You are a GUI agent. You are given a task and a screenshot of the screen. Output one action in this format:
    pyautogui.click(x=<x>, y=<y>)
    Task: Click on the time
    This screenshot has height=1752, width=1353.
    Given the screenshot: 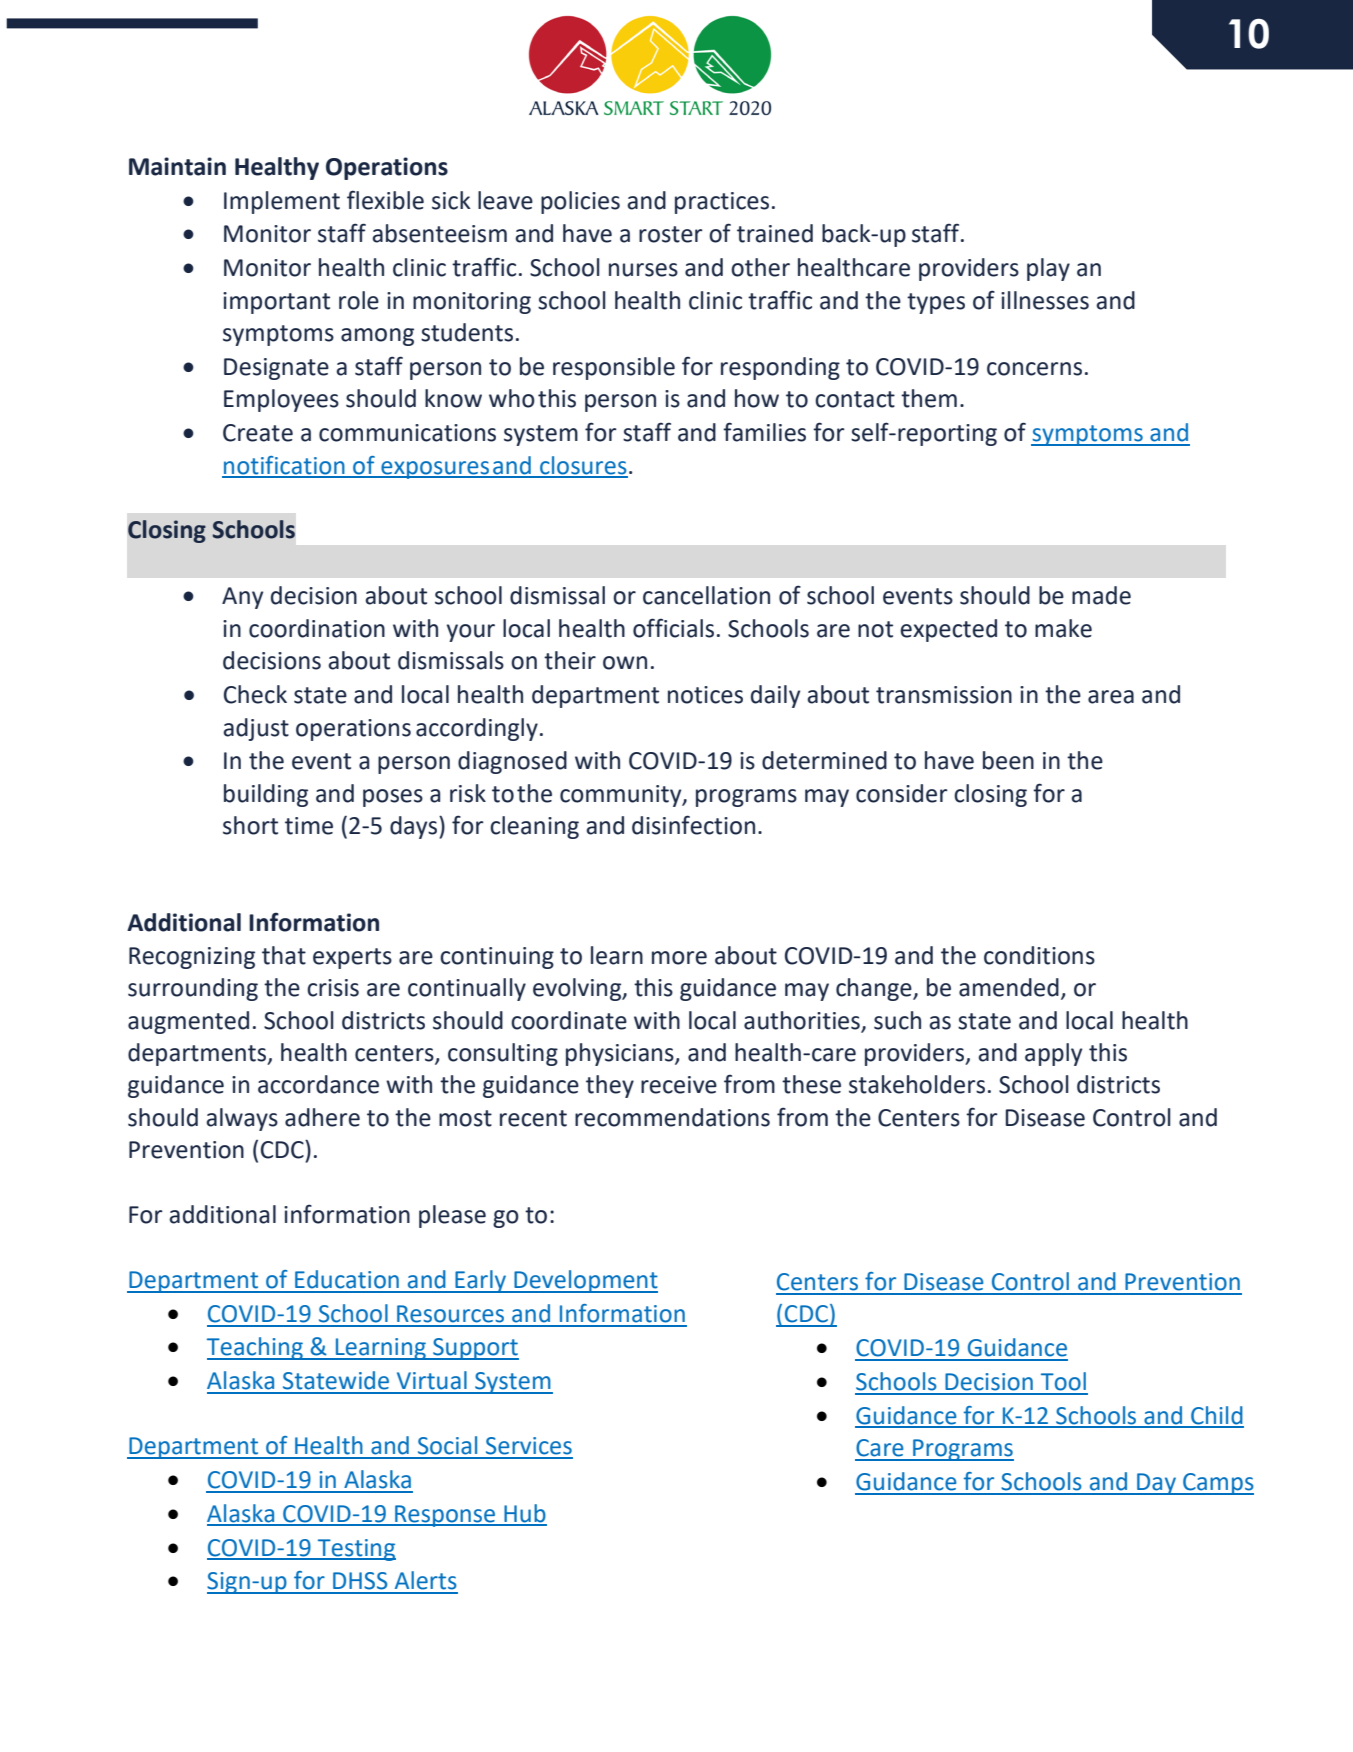 What is the action you would take?
    pyautogui.click(x=309, y=826)
